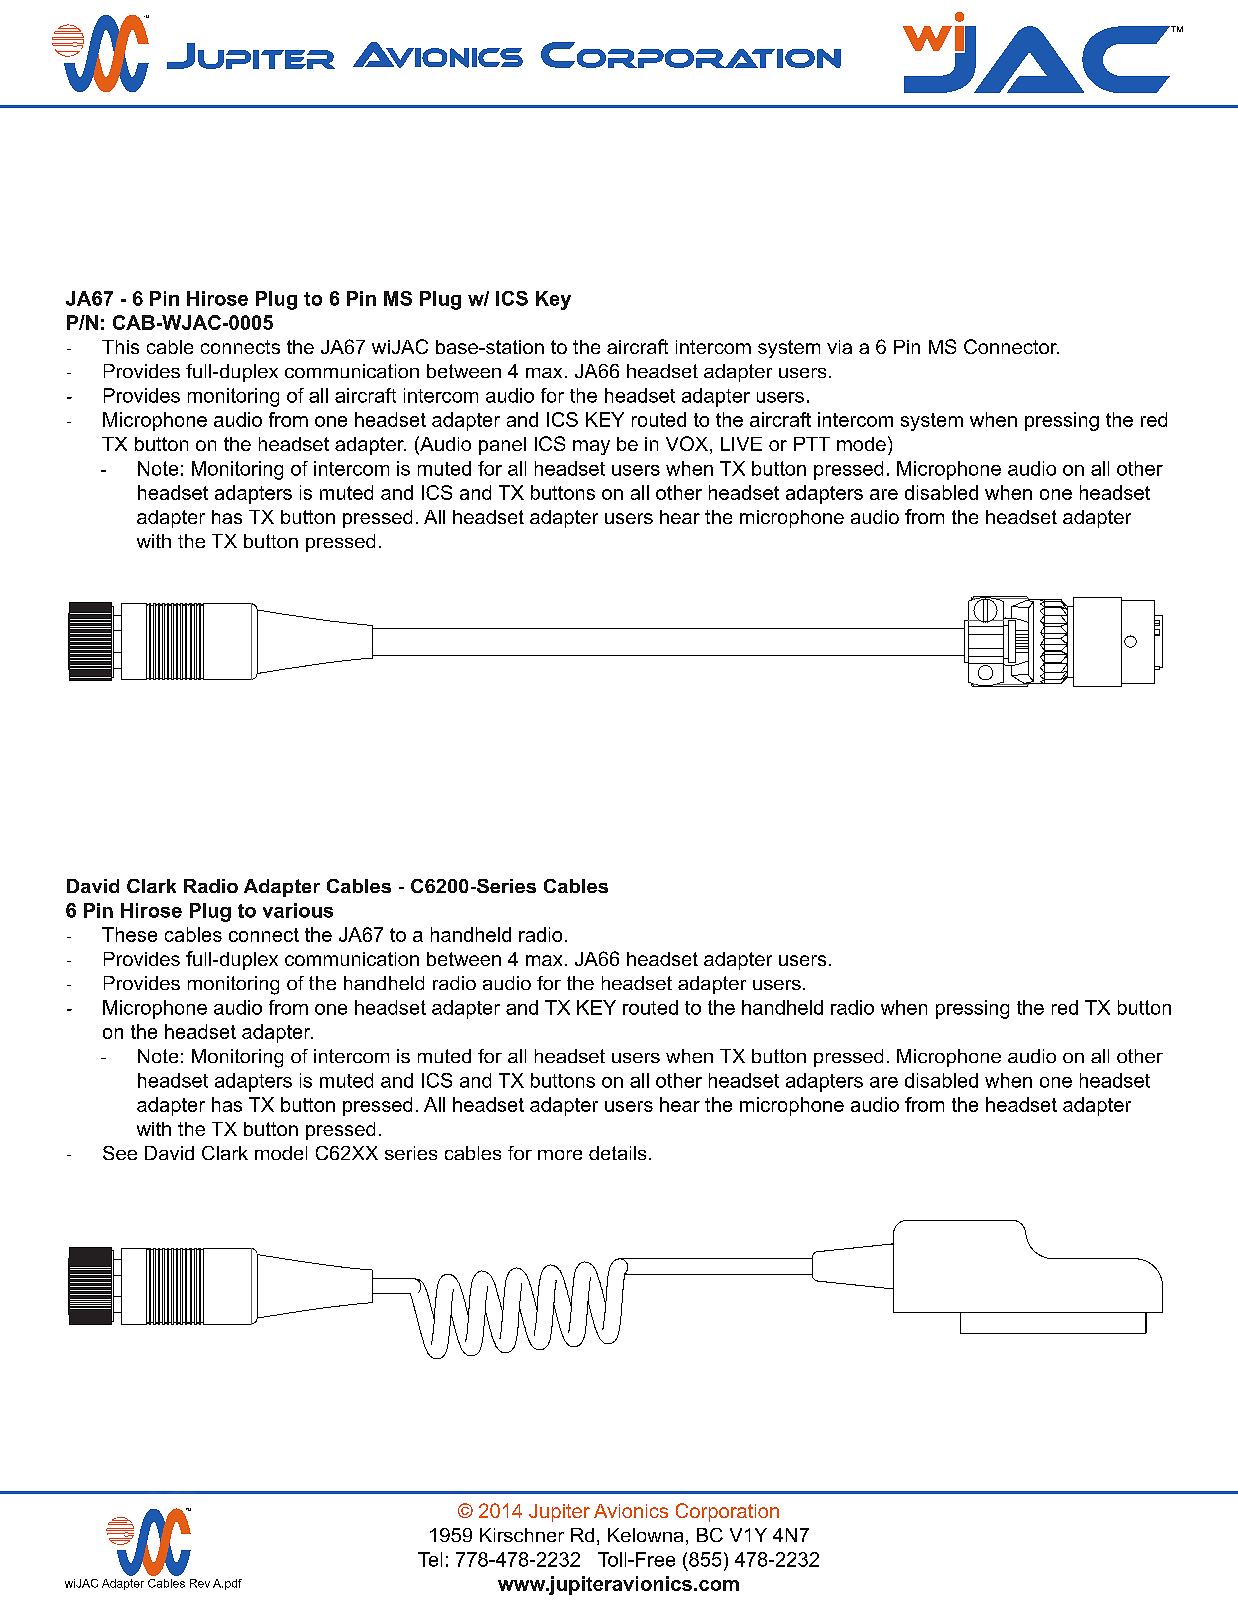  I want to click on This, so click(120, 347).
